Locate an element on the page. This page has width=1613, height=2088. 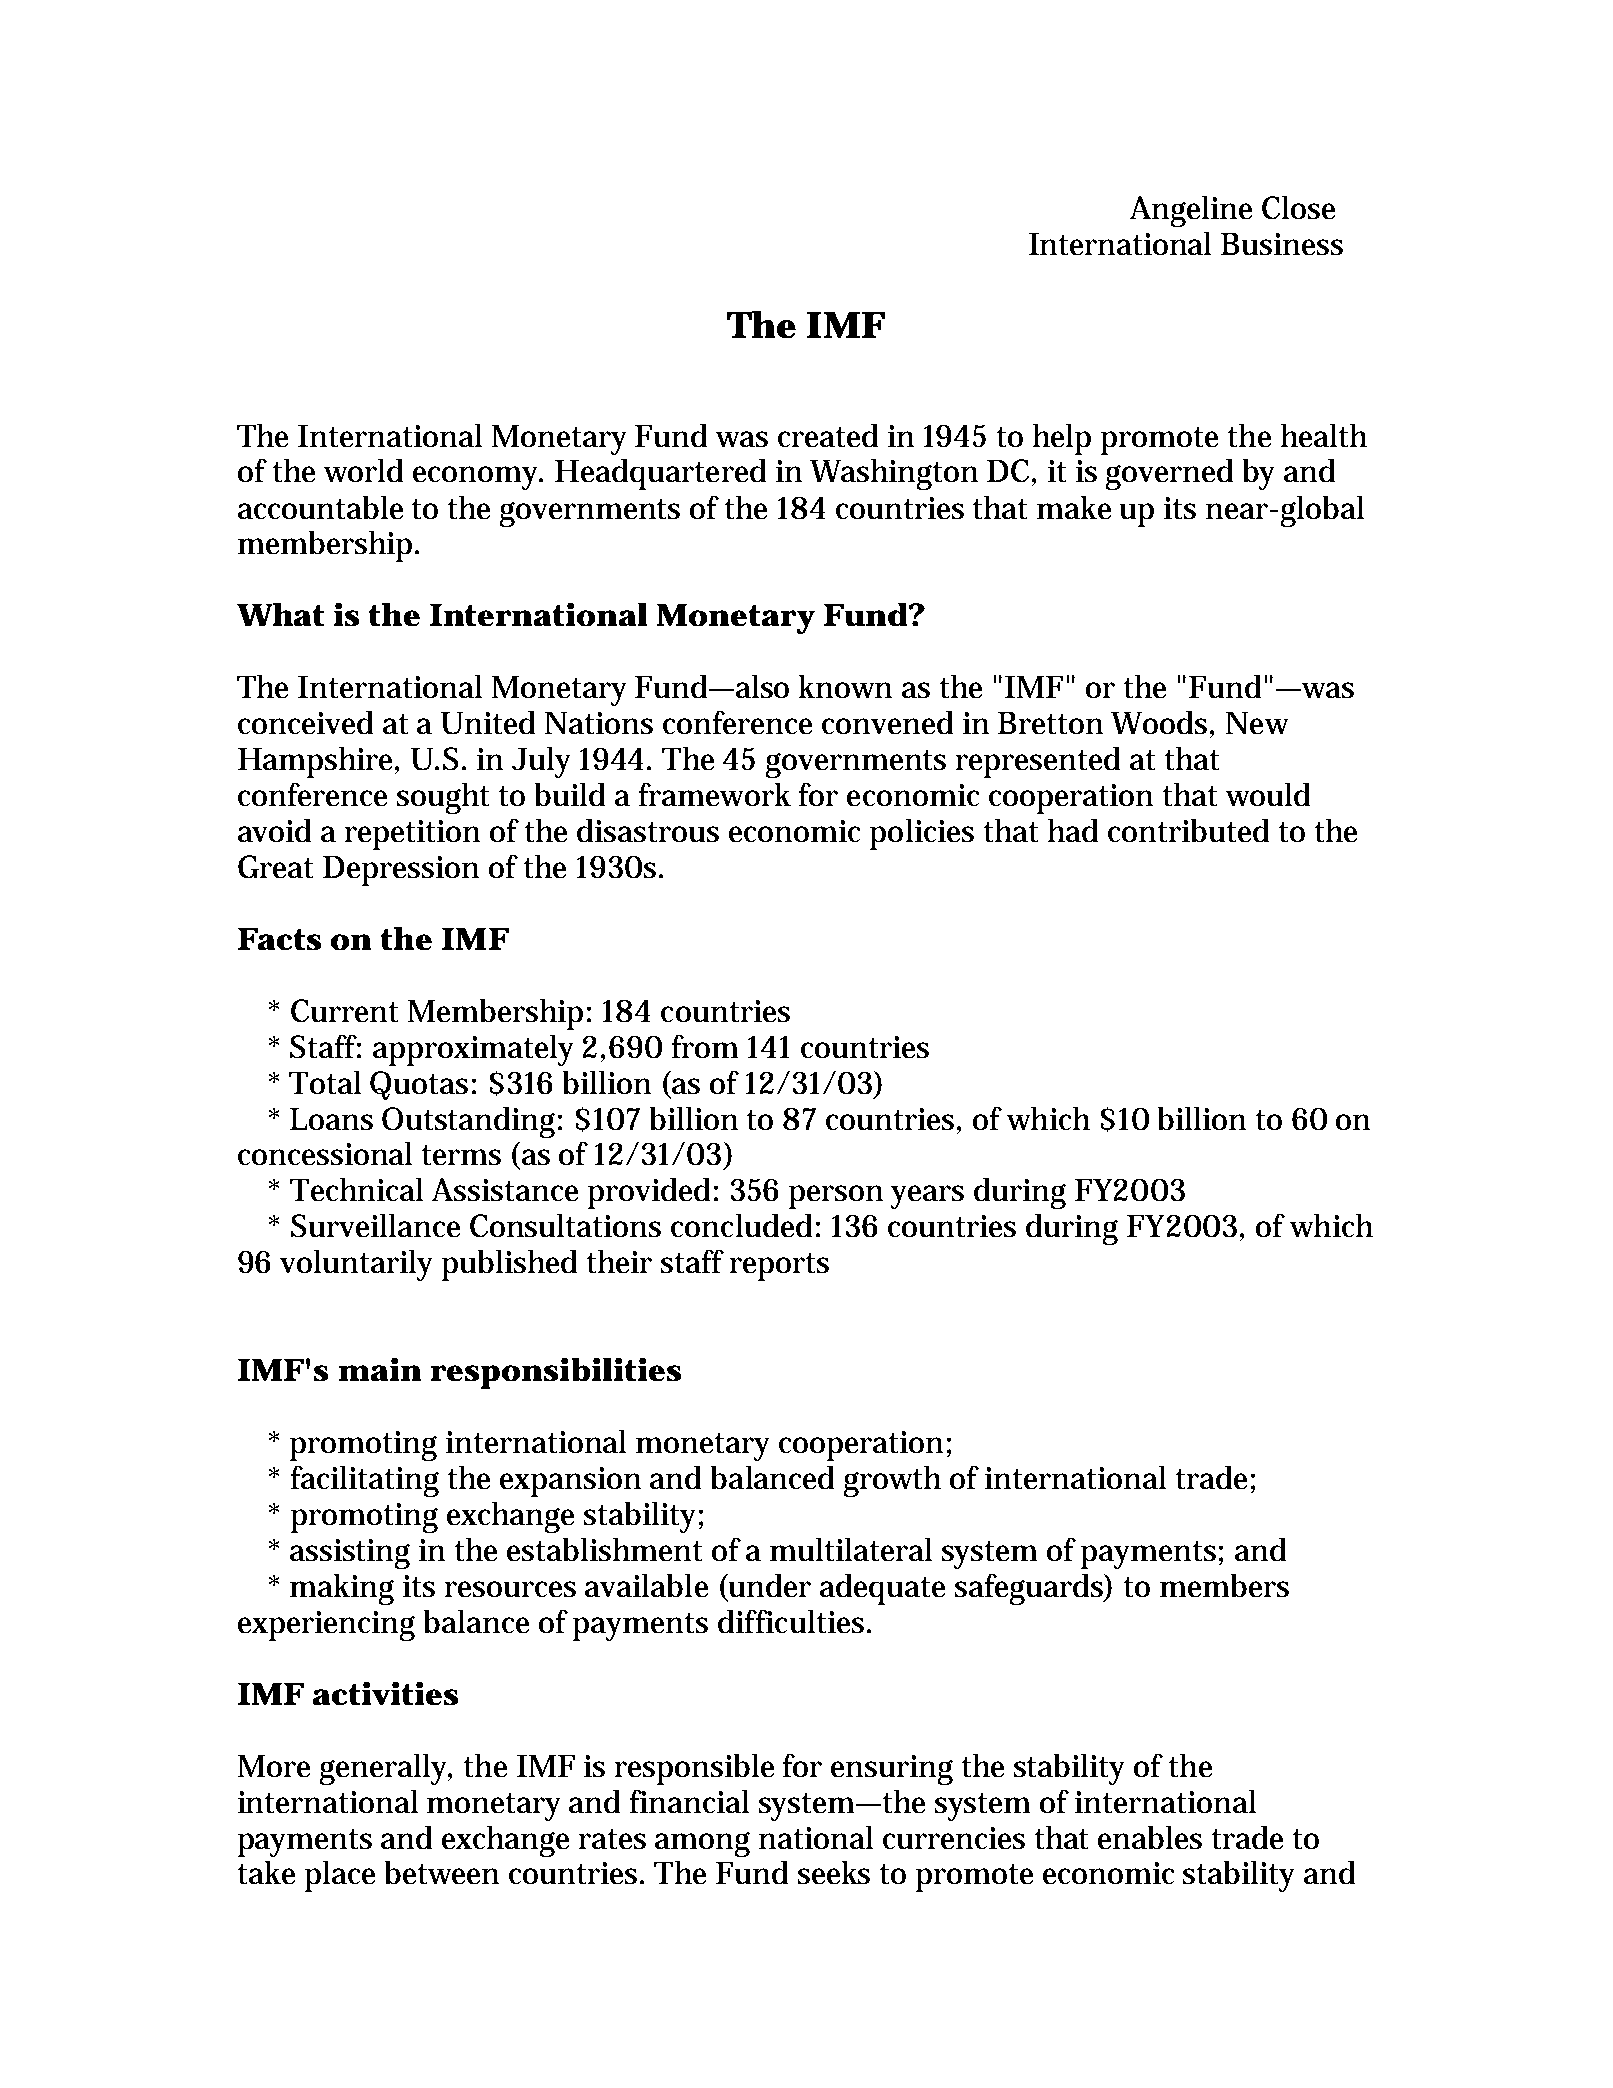
created is located at coordinates (828, 435).
